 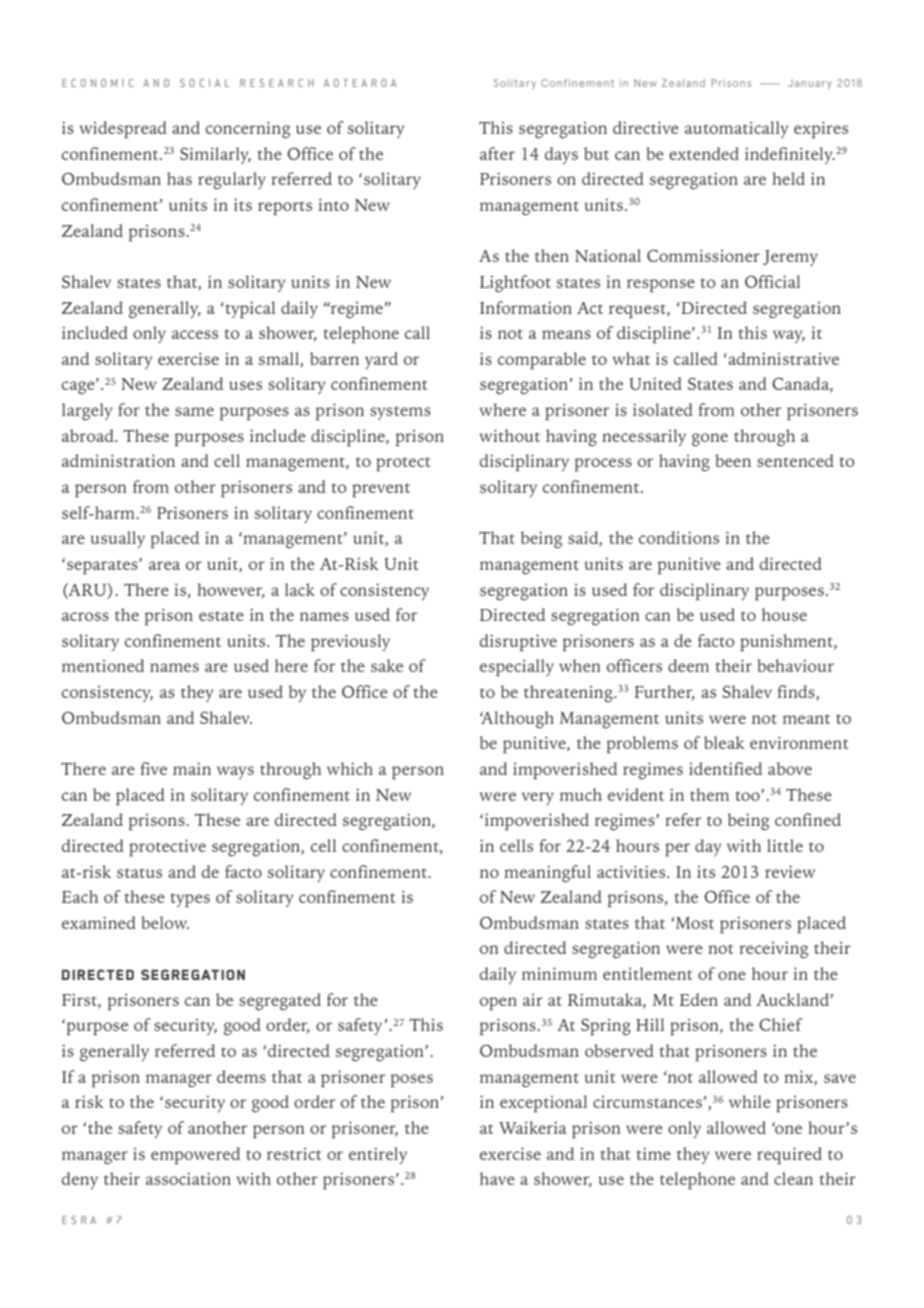 What do you see at coordinates (103, 665) in the screenshot?
I see `mentioned` at bounding box center [103, 665].
